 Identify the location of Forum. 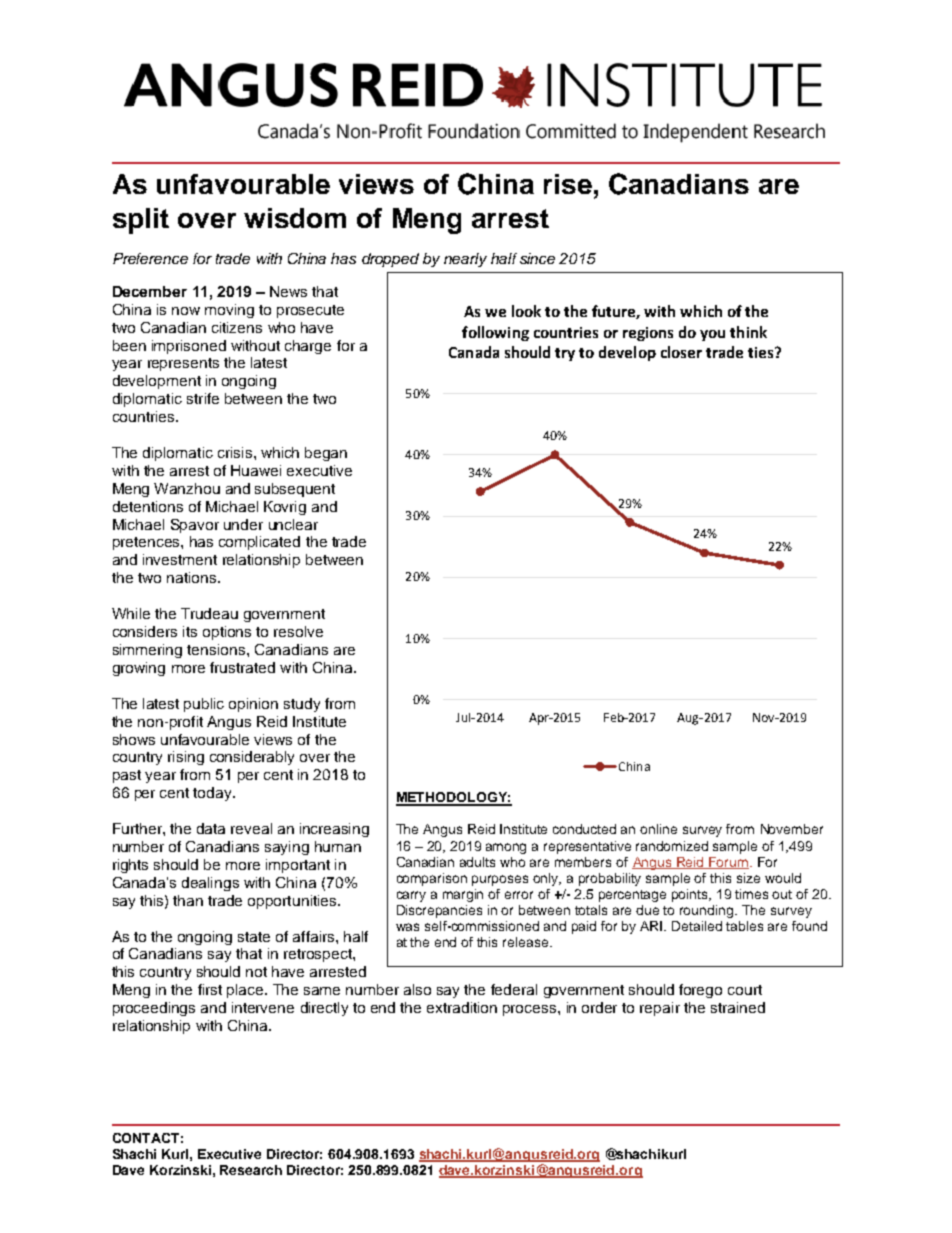
(729, 863).
